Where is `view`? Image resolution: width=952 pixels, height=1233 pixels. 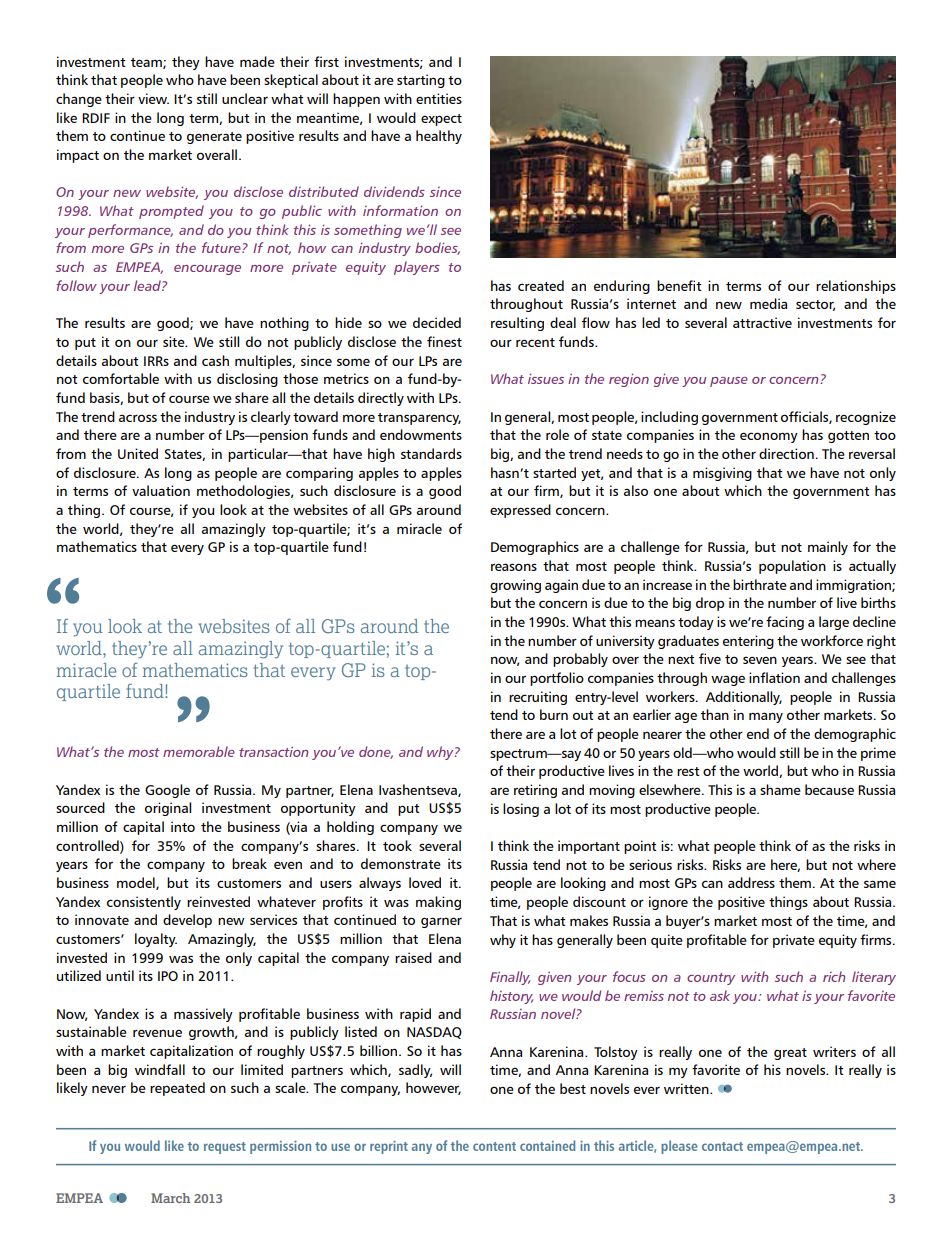 view is located at coordinates (153, 98).
